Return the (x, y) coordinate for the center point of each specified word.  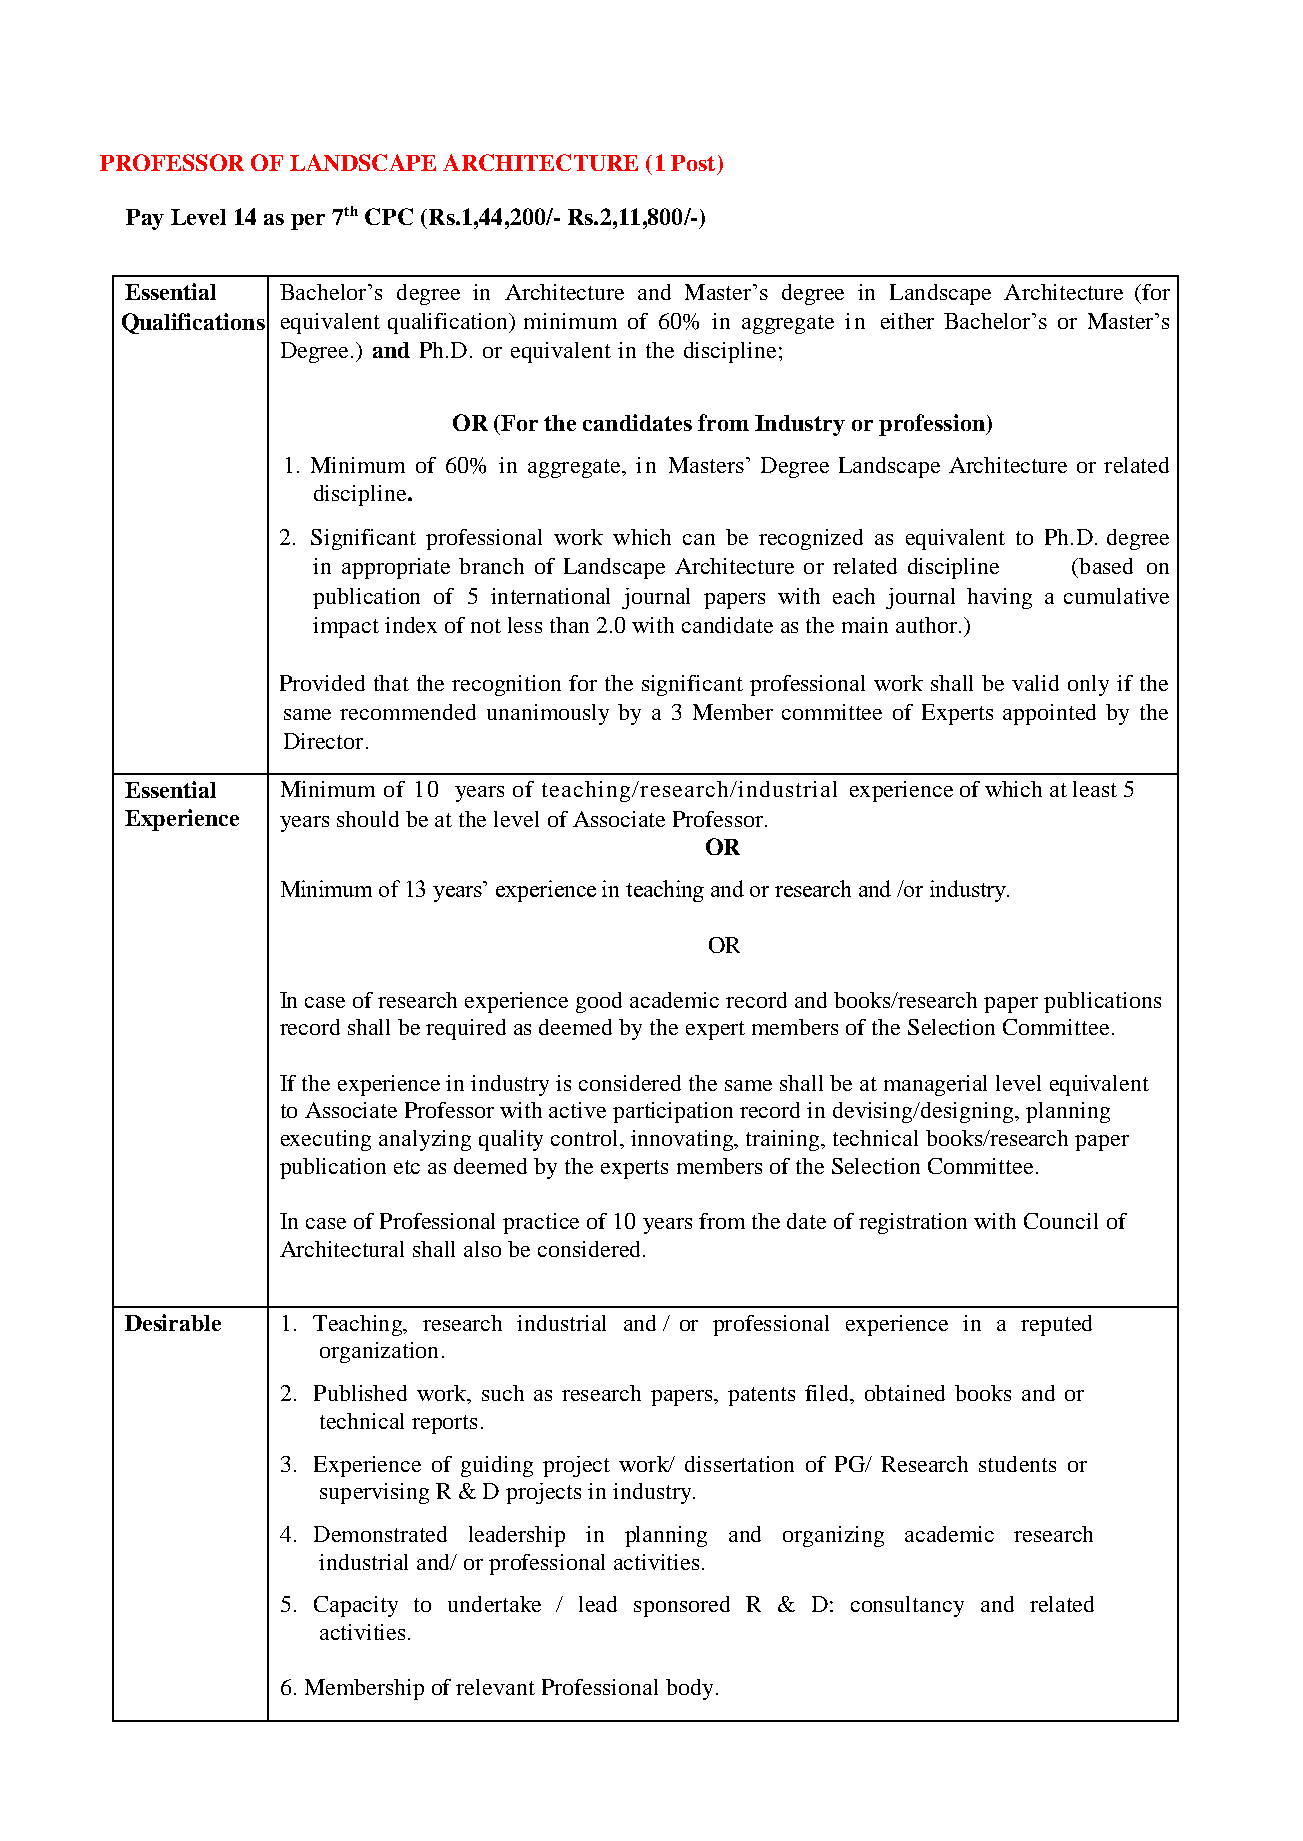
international (550, 596)
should (368, 819)
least (1095, 789)
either (907, 321)
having (999, 598)
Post (693, 163)
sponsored (682, 1606)
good (599, 1002)
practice (541, 1223)
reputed (1056, 1325)
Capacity (356, 1606)
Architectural (342, 1249)
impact (346, 627)
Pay (145, 219)
